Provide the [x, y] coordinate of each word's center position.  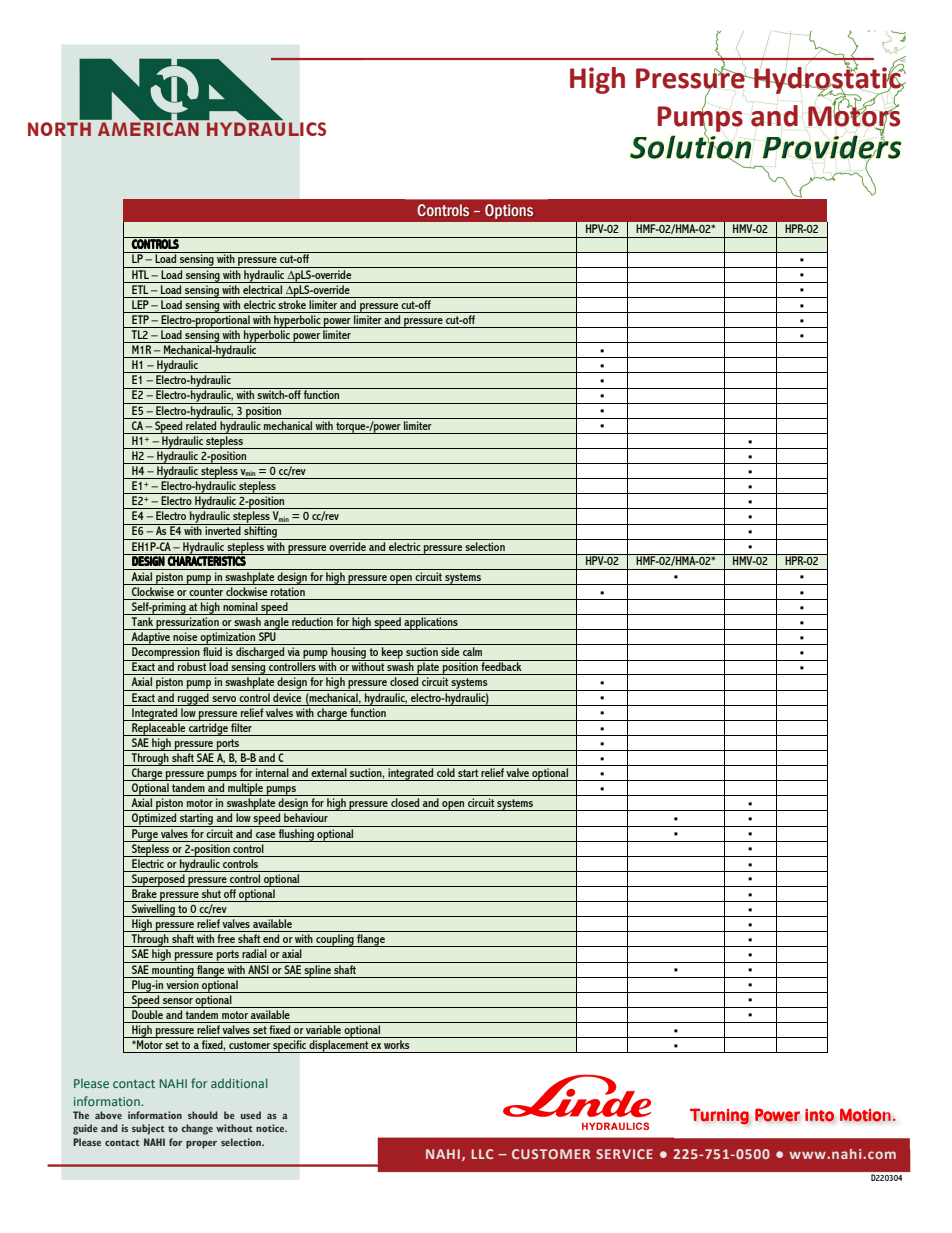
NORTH [59, 129]
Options [509, 211]
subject [148, 1129]
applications [431, 623]
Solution [690, 146]
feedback [501, 665]
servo [224, 699]
